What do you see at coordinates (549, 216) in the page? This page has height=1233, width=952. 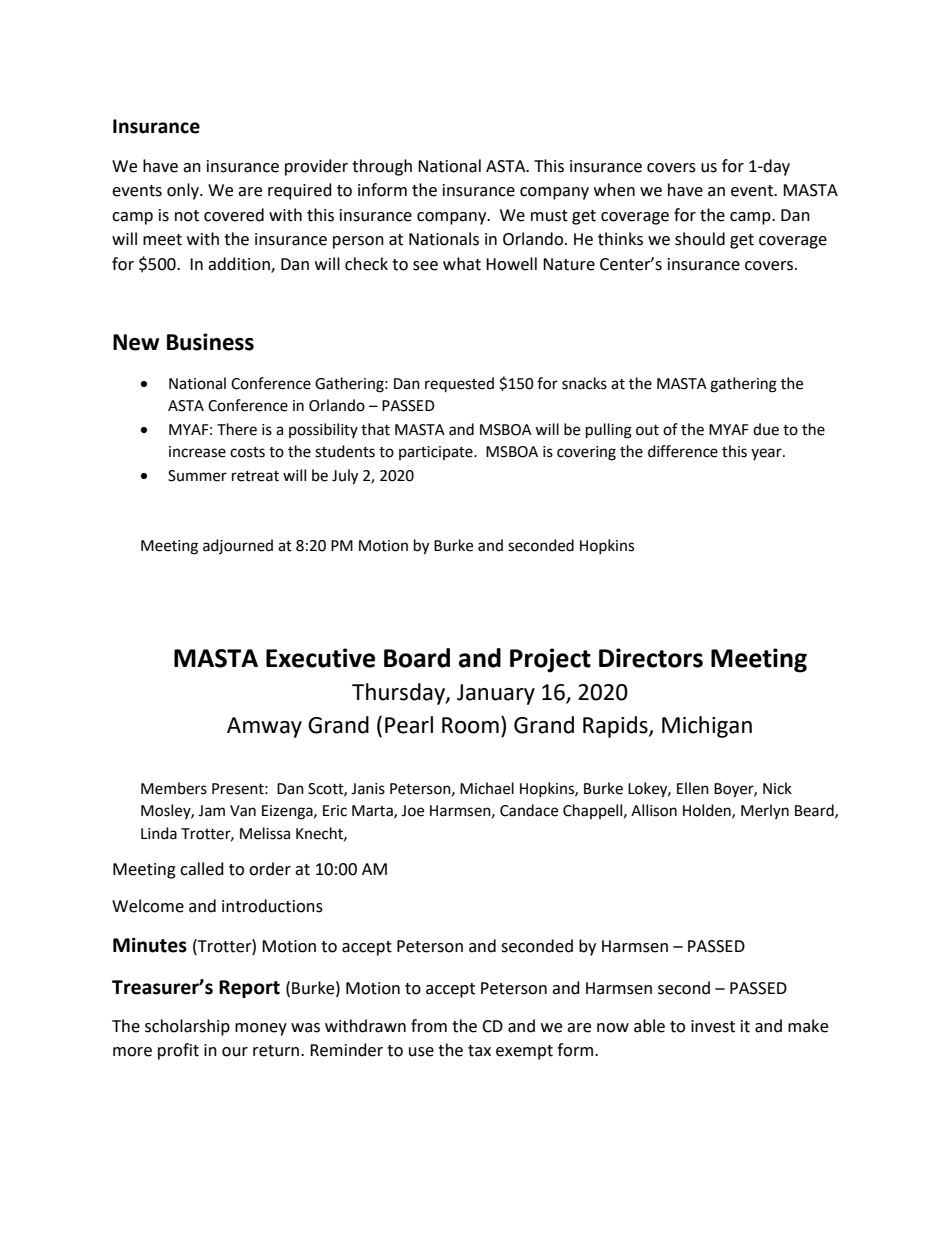 I see `must` at bounding box center [549, 216].
